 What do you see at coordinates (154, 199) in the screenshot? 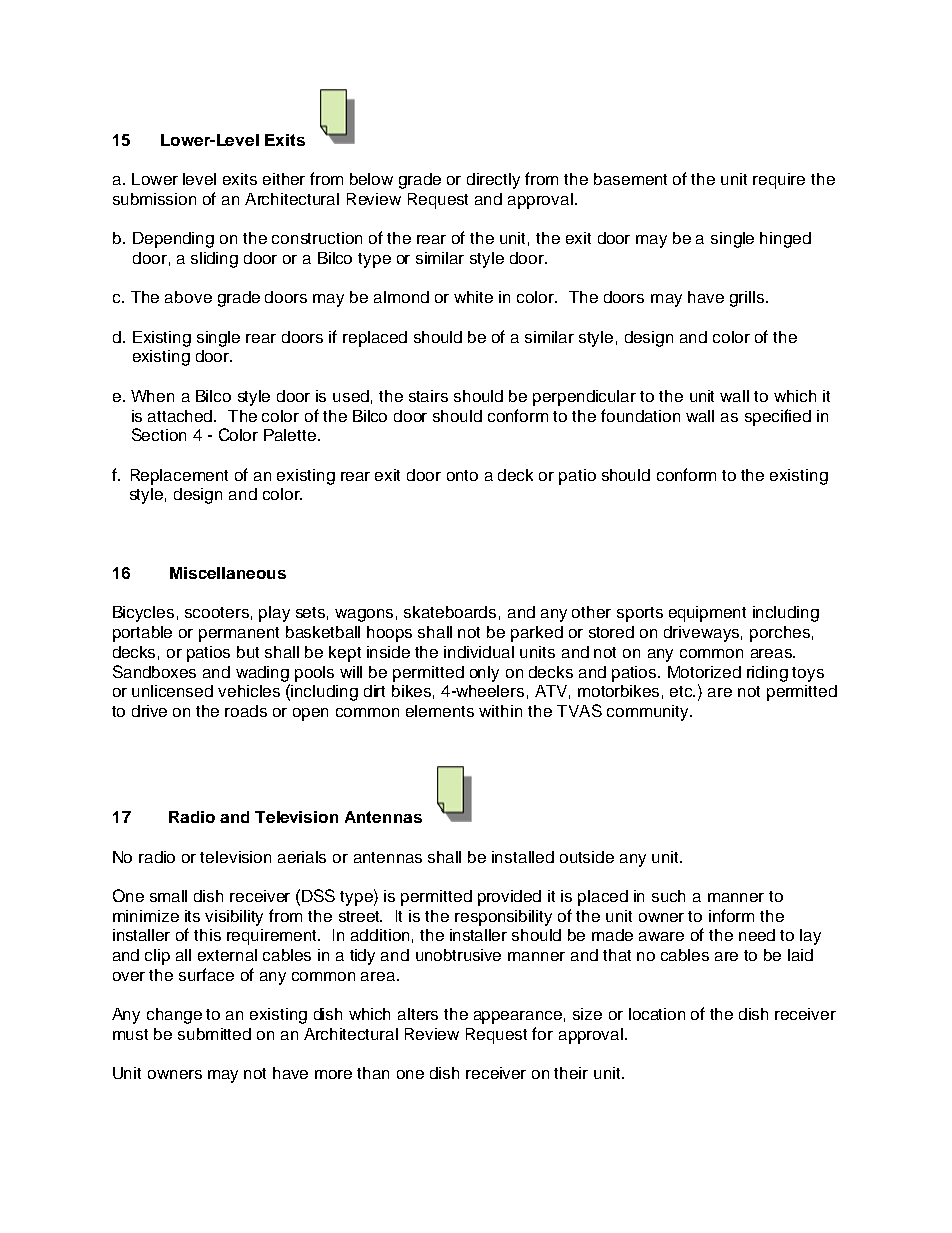
I see `submission` at bounding box center [154, 199].
